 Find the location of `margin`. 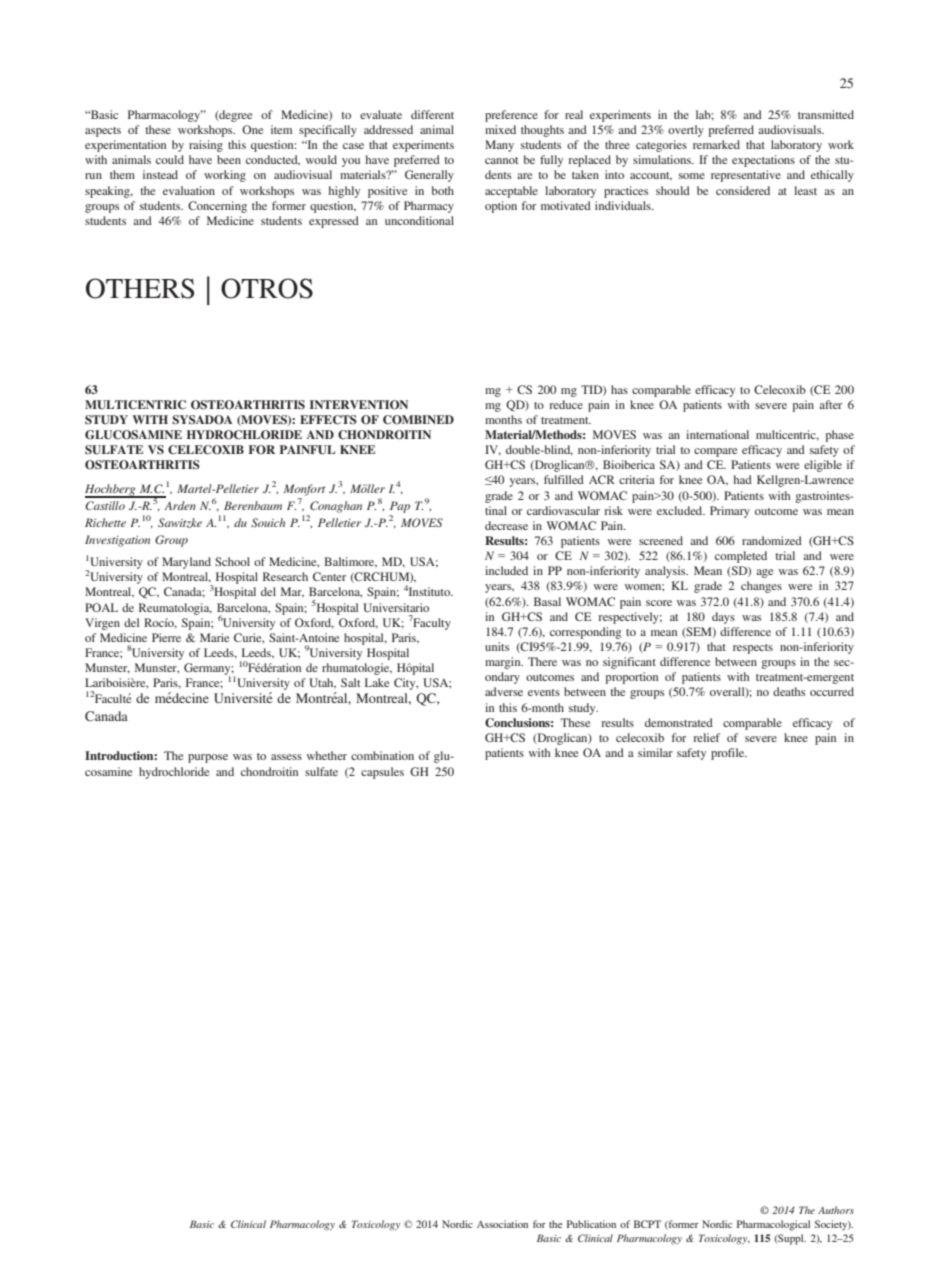

margin is located at coordinates (504, 663).
